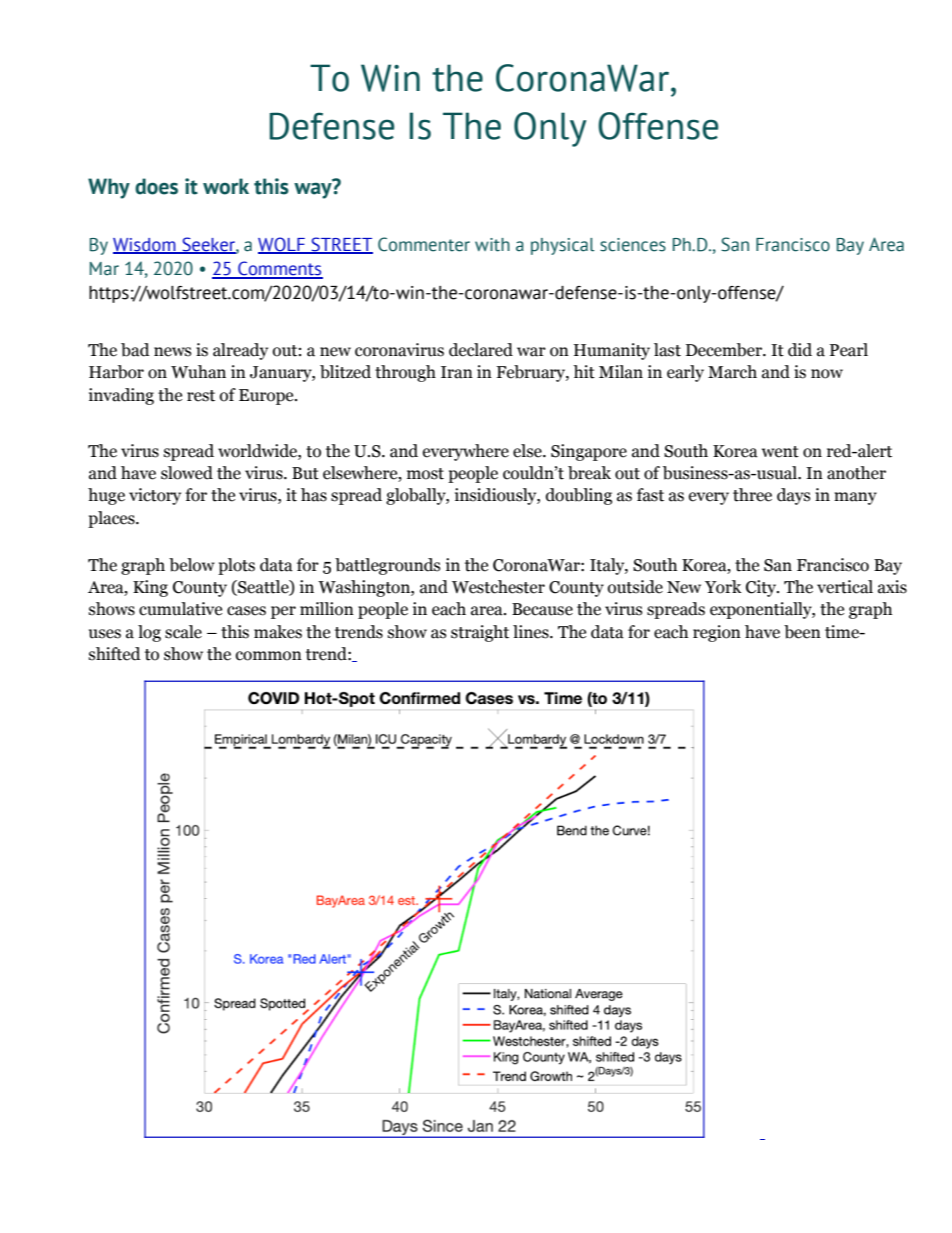  I want to click on with, so click(492, 245).
